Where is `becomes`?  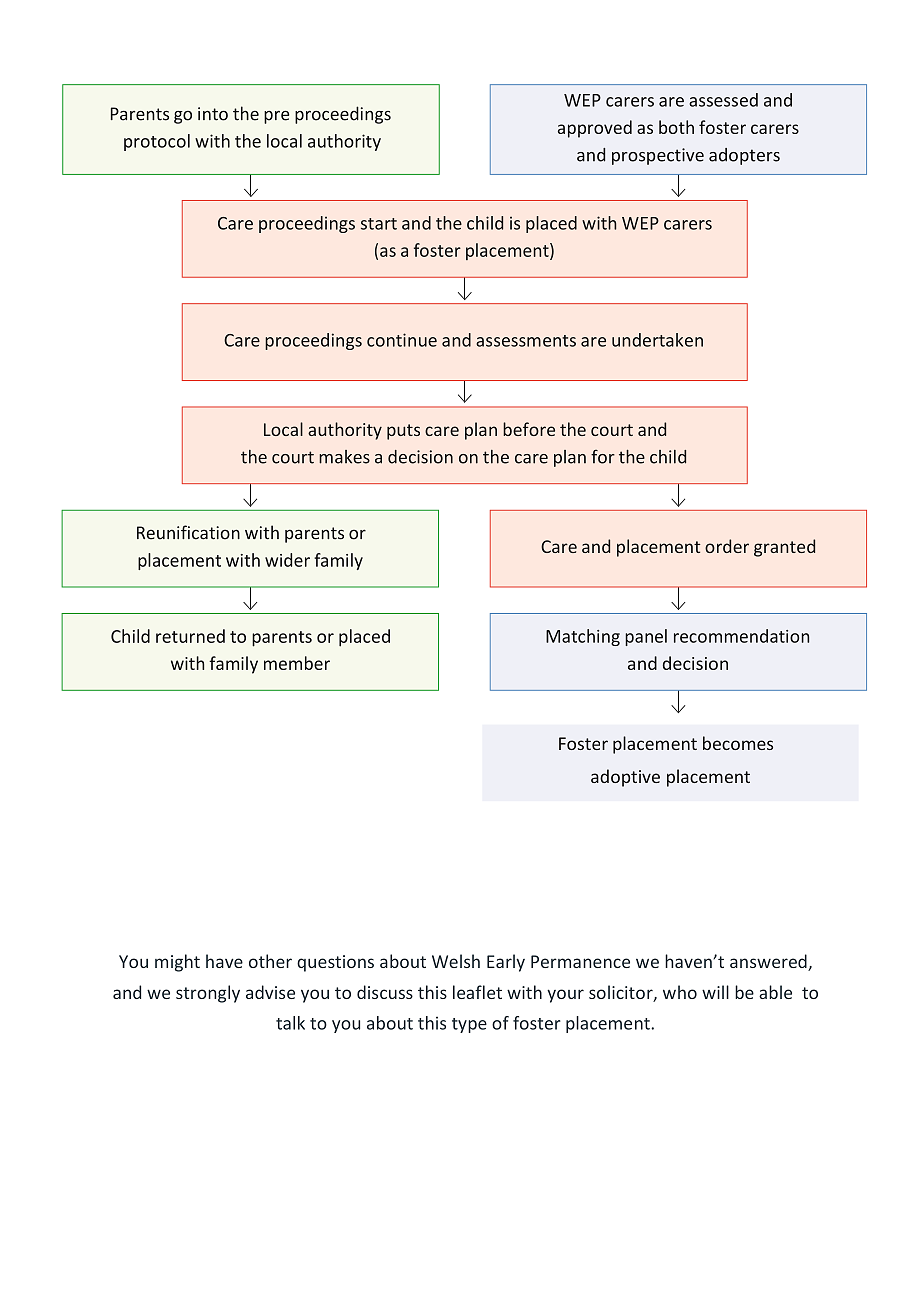 becomes is located at coordinates (738, 743).
